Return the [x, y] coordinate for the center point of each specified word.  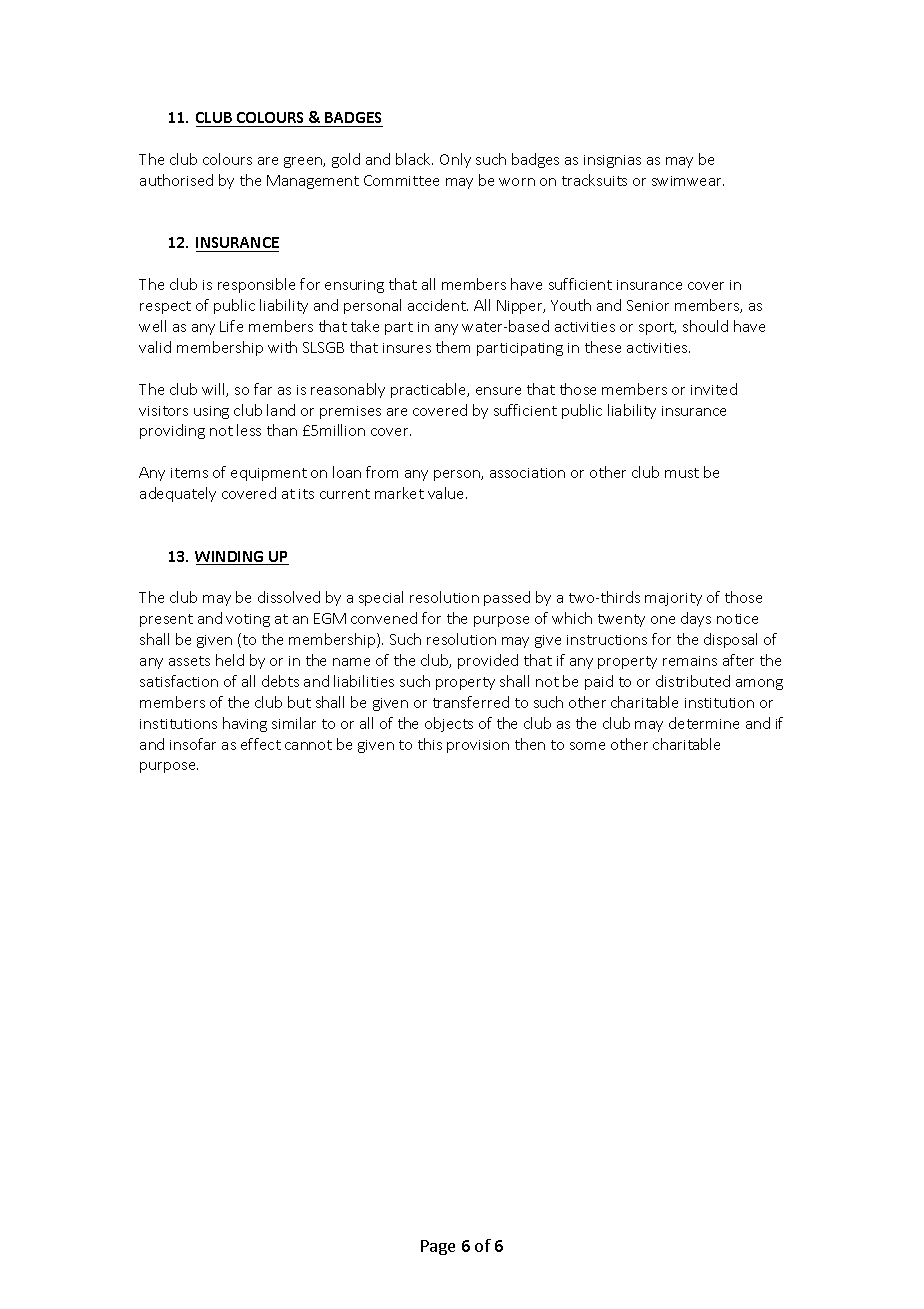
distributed [693, 681]
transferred [471, 702]
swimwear [688, 181]
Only [455, 160]
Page [438, 1247]
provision [478, 746]
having [245, 724]
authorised [176, 180]
